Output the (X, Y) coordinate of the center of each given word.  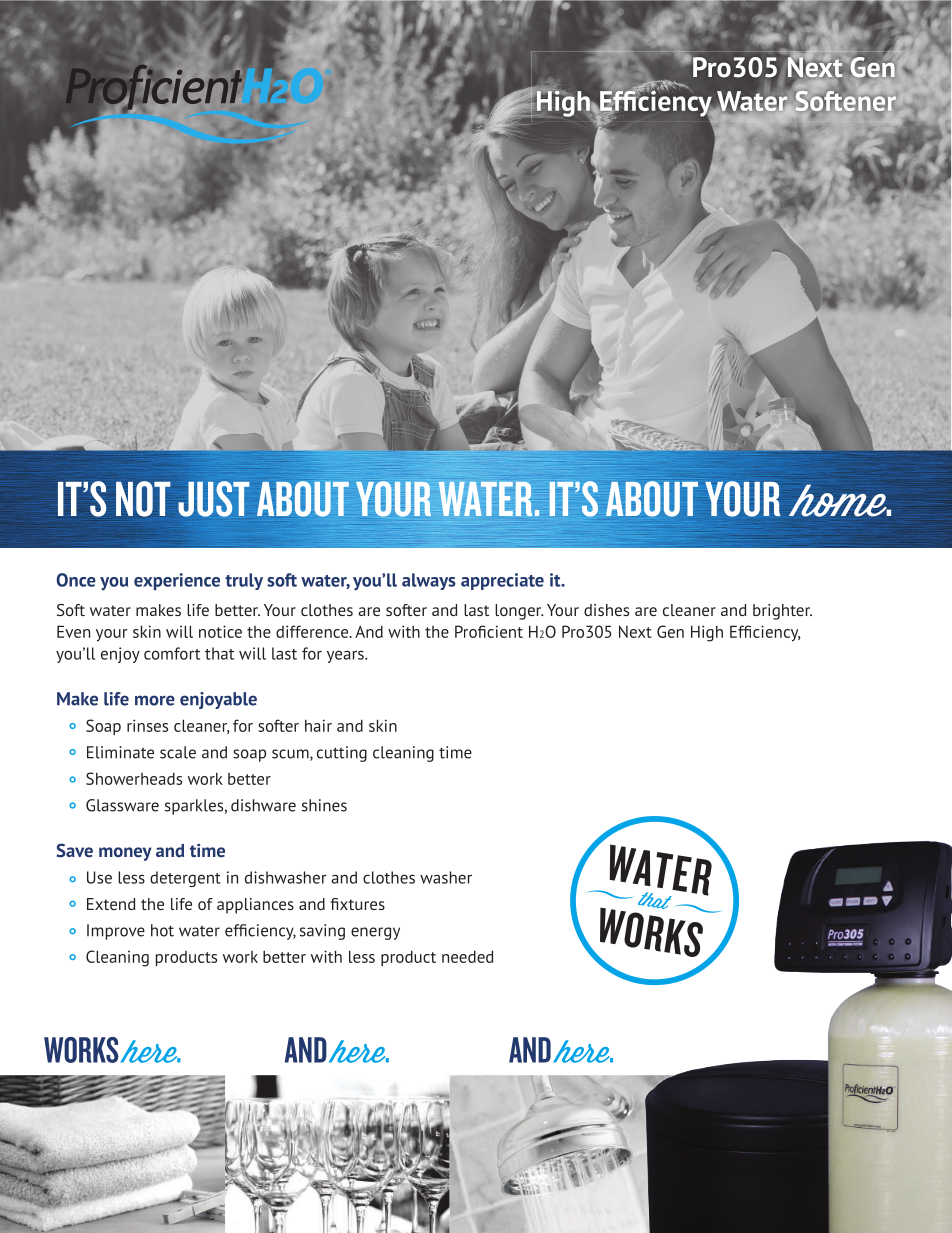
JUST (213, 499)
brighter (782, 612)
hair (318, 725)
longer (519, 612)
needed (467, 956)
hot (162, 930)
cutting (342, 754)
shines (324, 805)
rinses (147, 725)
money (125, 854)
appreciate (502, 581)
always (429, 581)
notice (220, 631)
